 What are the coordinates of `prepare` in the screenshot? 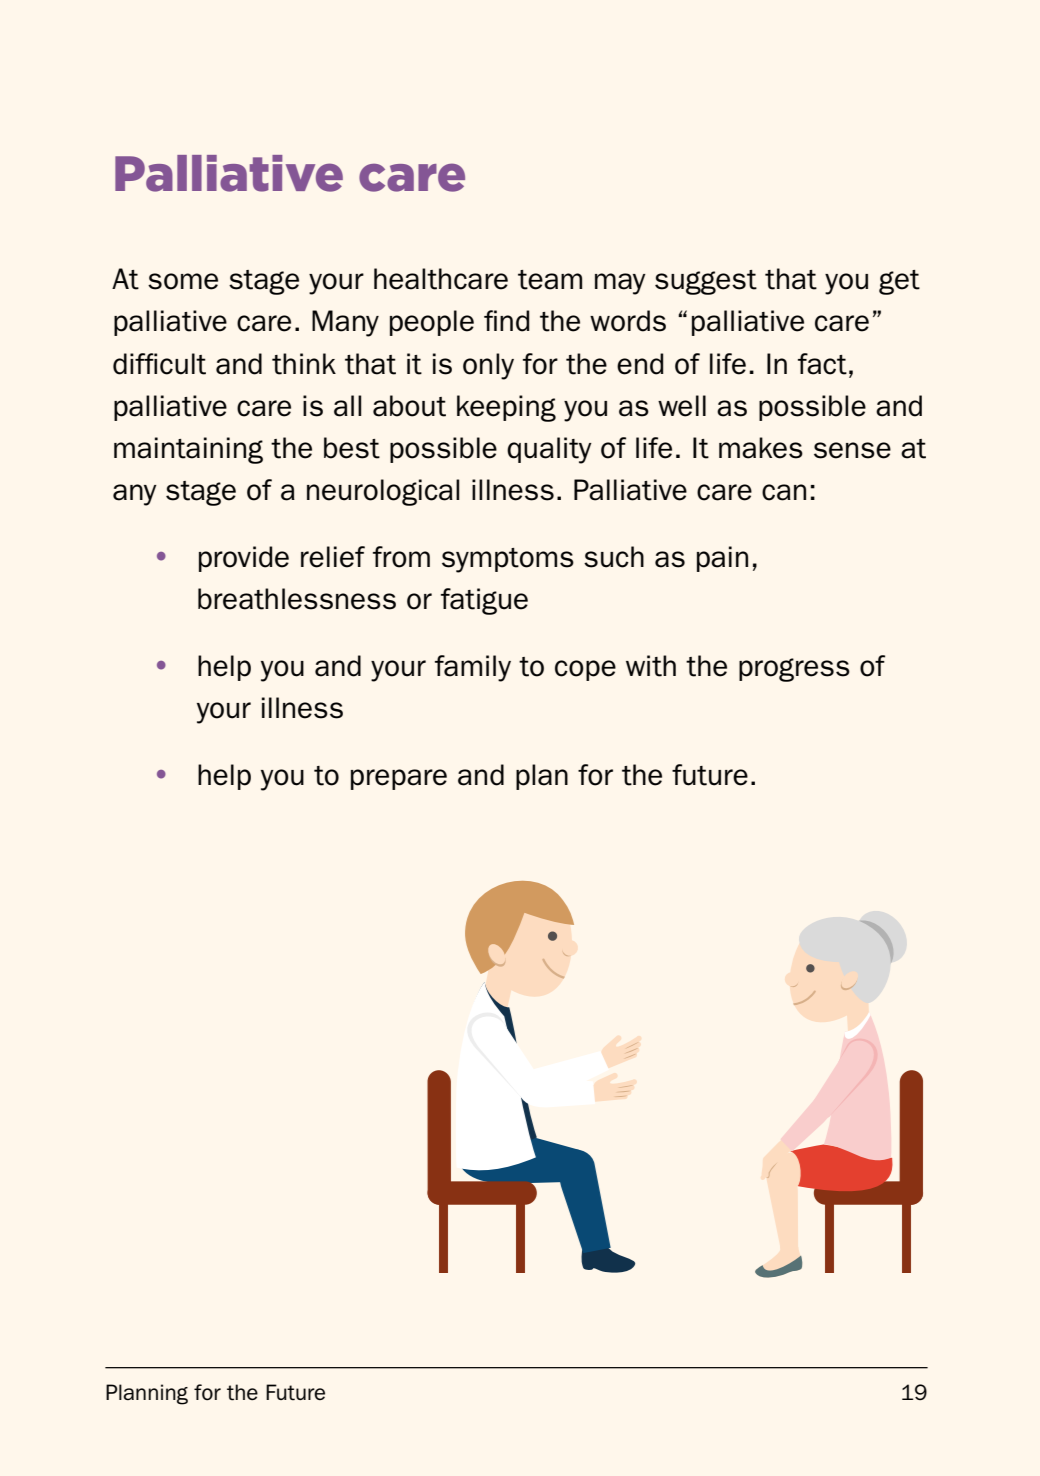 It's located at (399, 779).
